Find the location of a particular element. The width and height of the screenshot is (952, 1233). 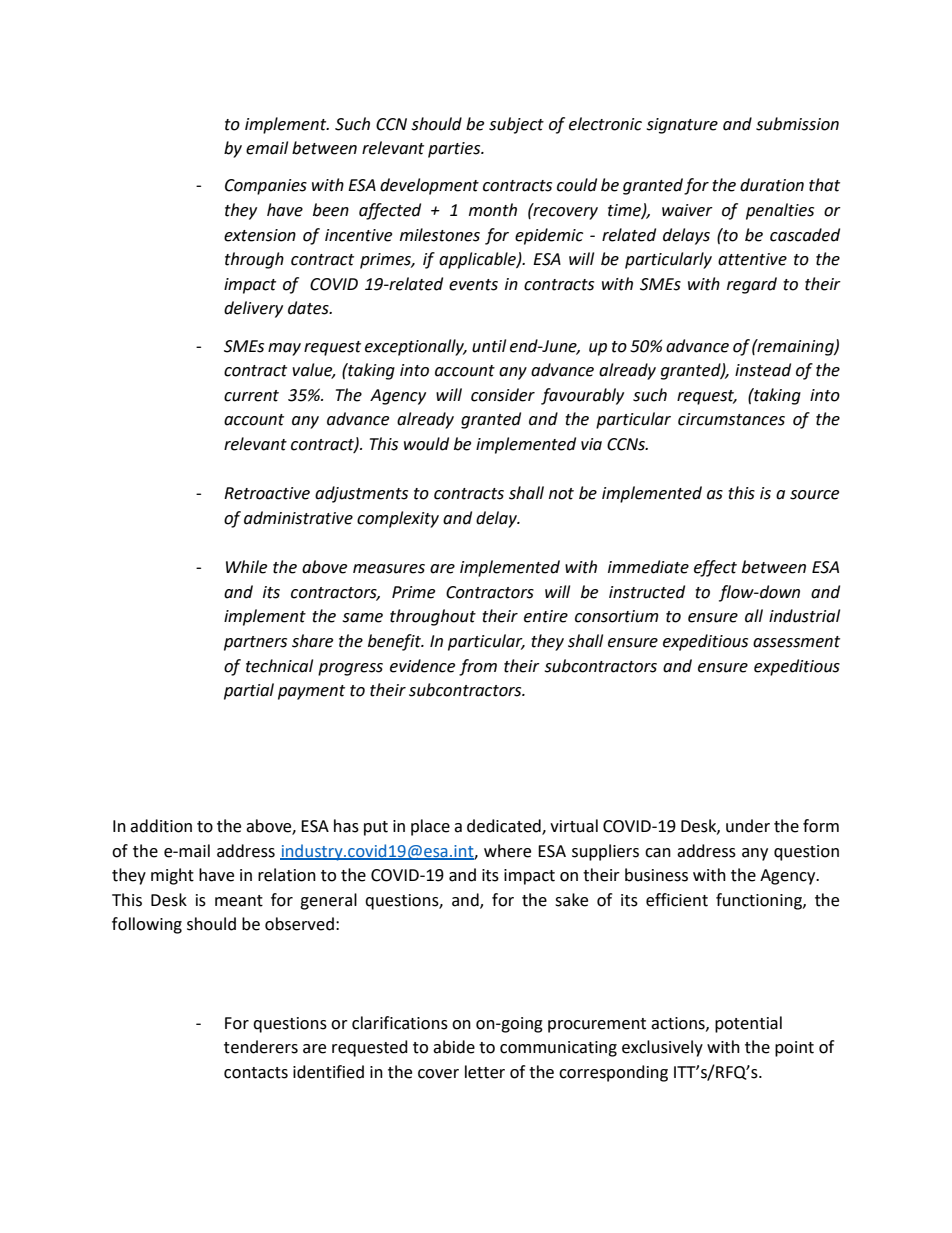

effect is located at coordinates (715, 568).
